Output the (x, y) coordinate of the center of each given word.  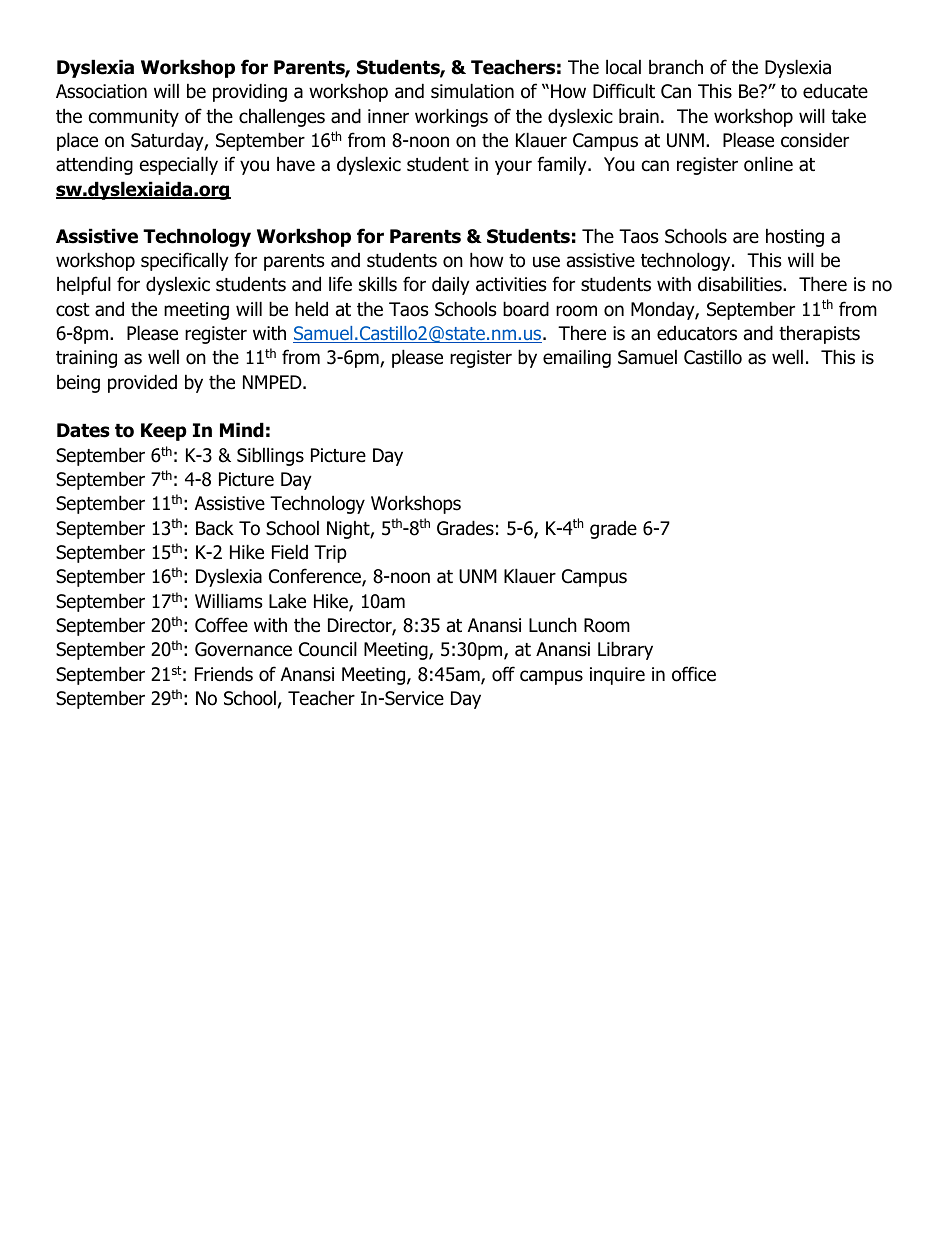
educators (697, 333)
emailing (577, 358)
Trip (330, 554)
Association (101, 91)
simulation (472, 91)
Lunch (553, 625)
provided (142, 383)
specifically (185, 261)
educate (835, 91)
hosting (795, 237)
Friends (224, 674)
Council (328, 649)
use (546, 262)
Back (215, 528)
